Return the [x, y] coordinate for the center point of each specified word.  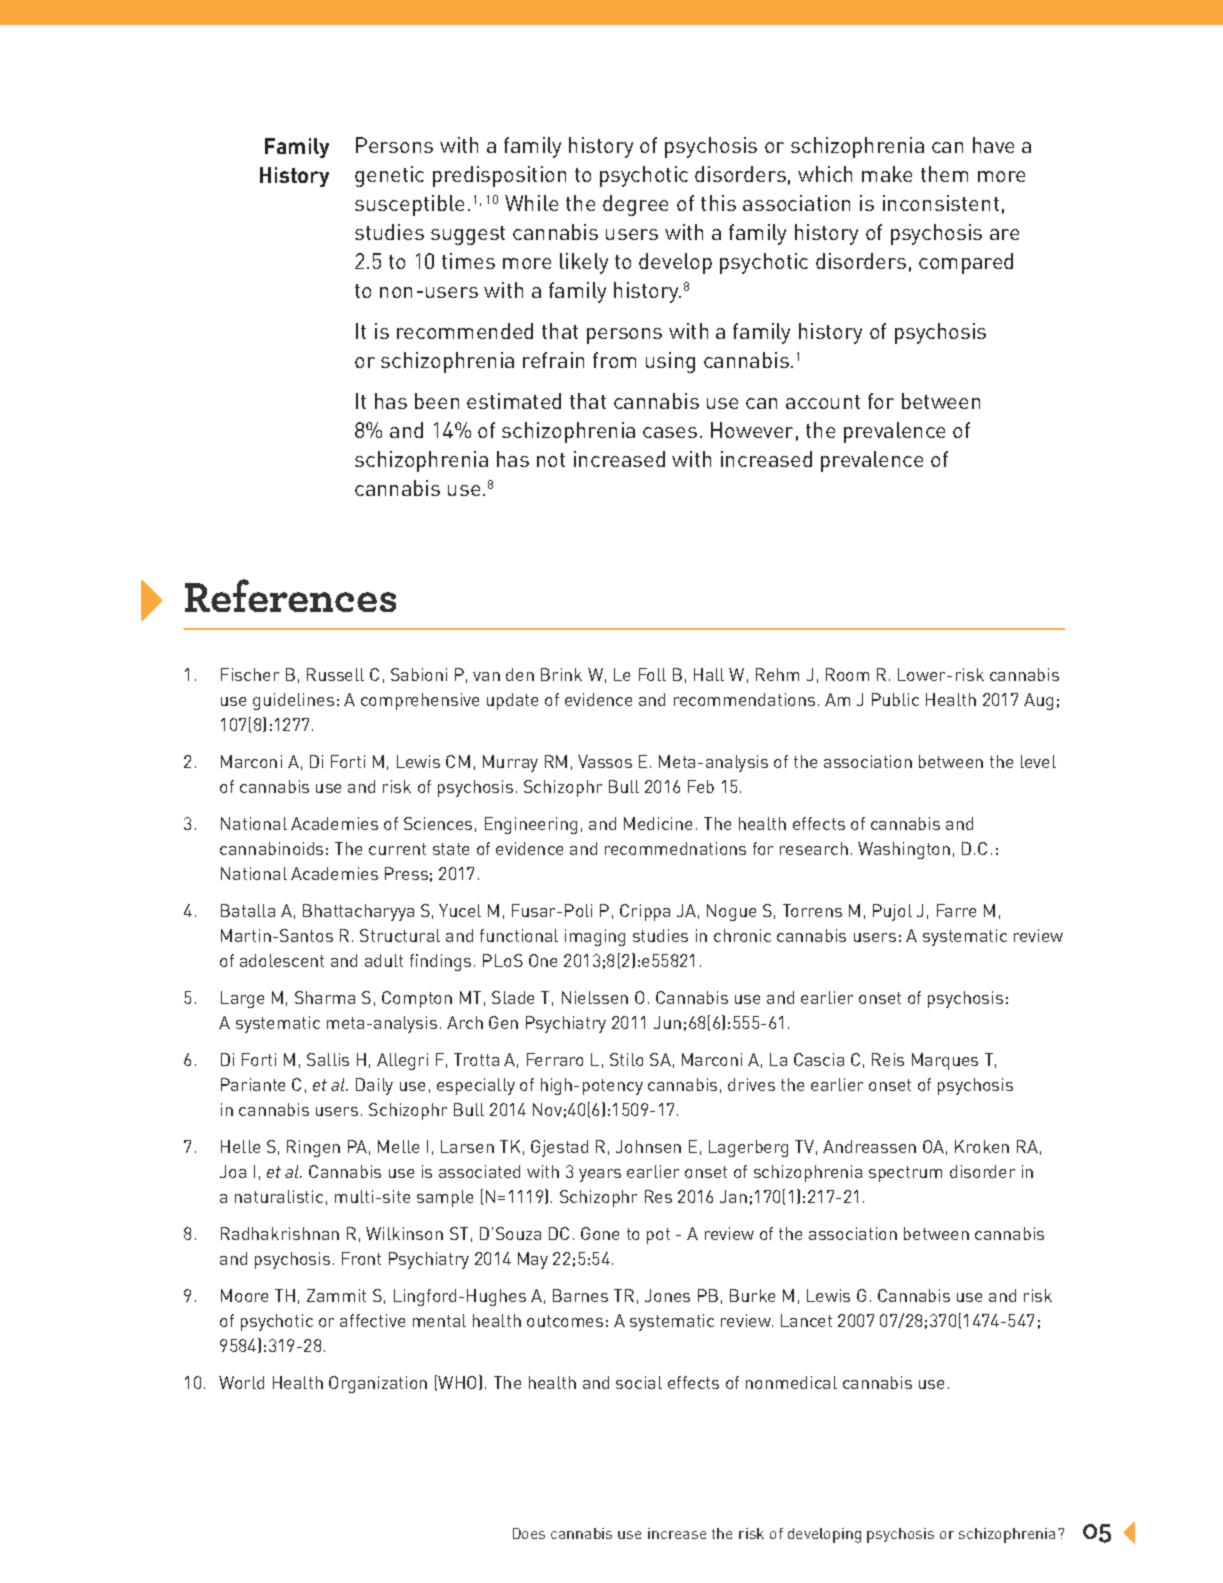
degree [635, 205]
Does [529, 1533]
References [290, 595]
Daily [374, 1086]
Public [895, 699]
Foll [652, 674]
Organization [378, 1384]
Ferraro [555, 1059]
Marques [945, 1061]
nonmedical [791, 1382]
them [944, 174]
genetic [389, 176]
